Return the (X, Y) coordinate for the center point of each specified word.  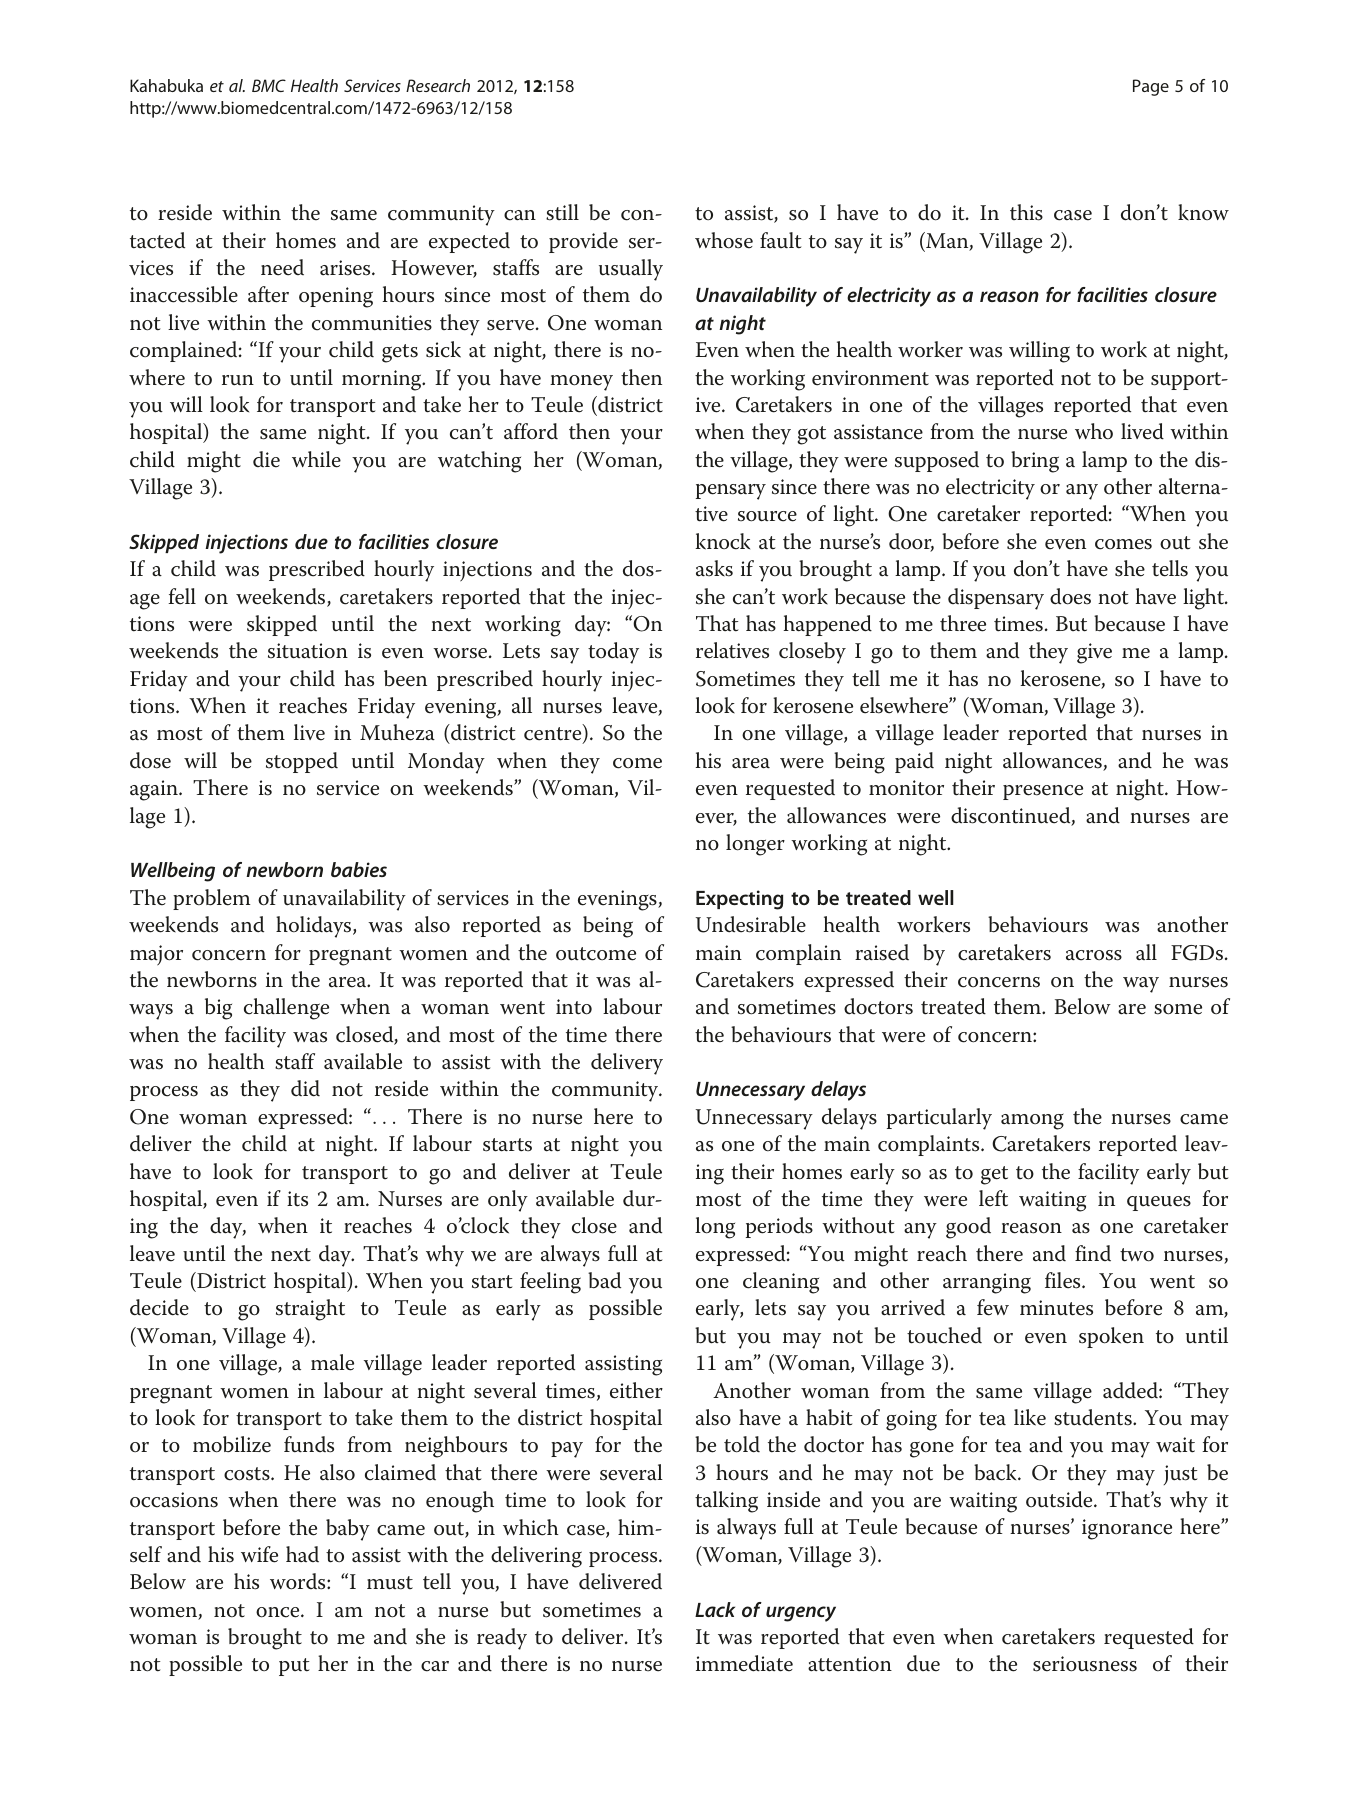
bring (1035, 462)
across (1094, 955)
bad (604, 1280)
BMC (269, 85)
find (1093, 1253)
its (297, 1199)
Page (1151, 87)
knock (722, 541)
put (294, 1667)
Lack (715, 1609)
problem (211, 899)
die (266, 459)
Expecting (739, 900)
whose (724, 240)
